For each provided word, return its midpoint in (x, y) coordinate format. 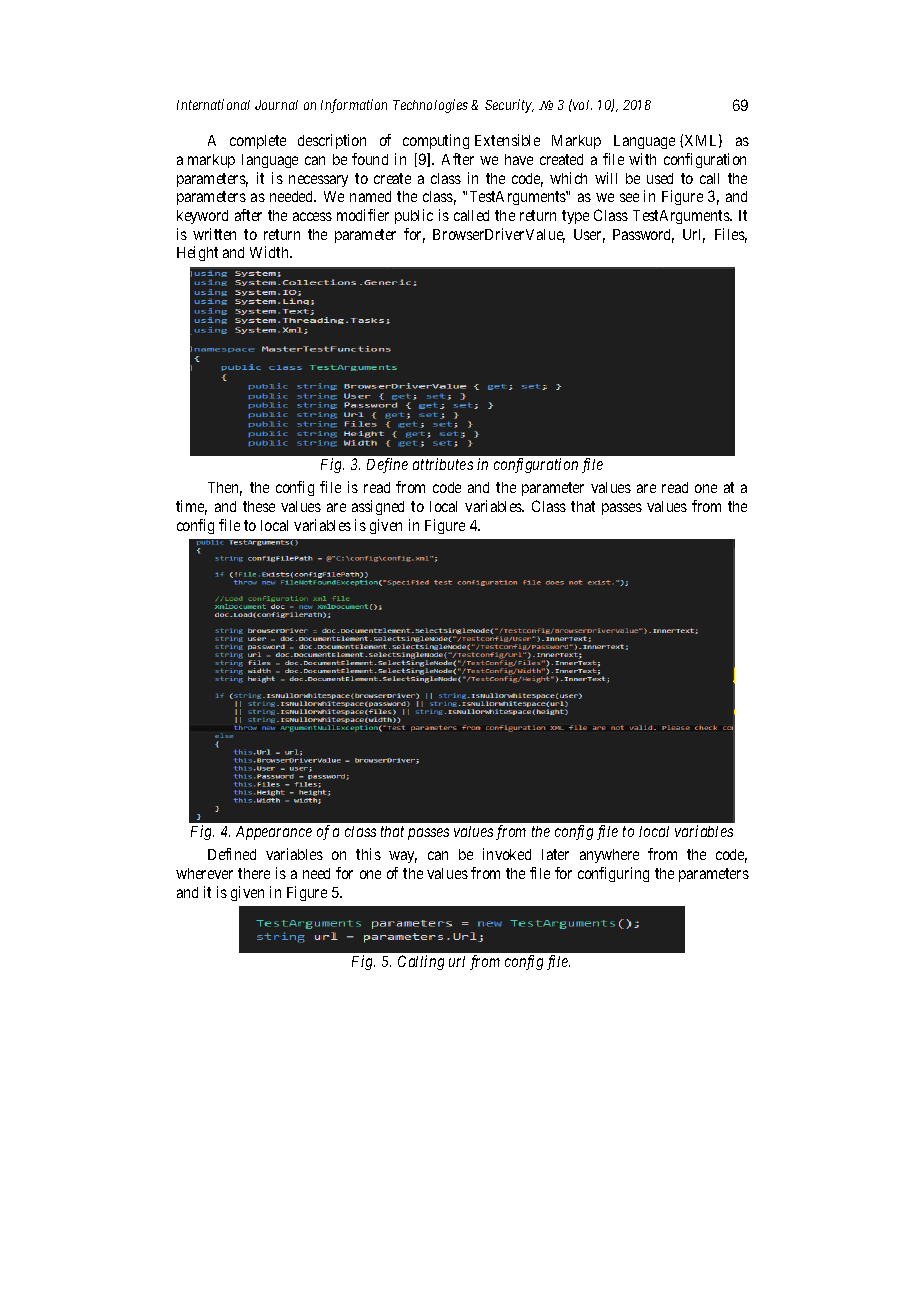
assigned (378, 507)
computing (436, 141)
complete (258, 142)
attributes (443, 464)
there (254, 873)
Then (225, 489)
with (642, 159)
